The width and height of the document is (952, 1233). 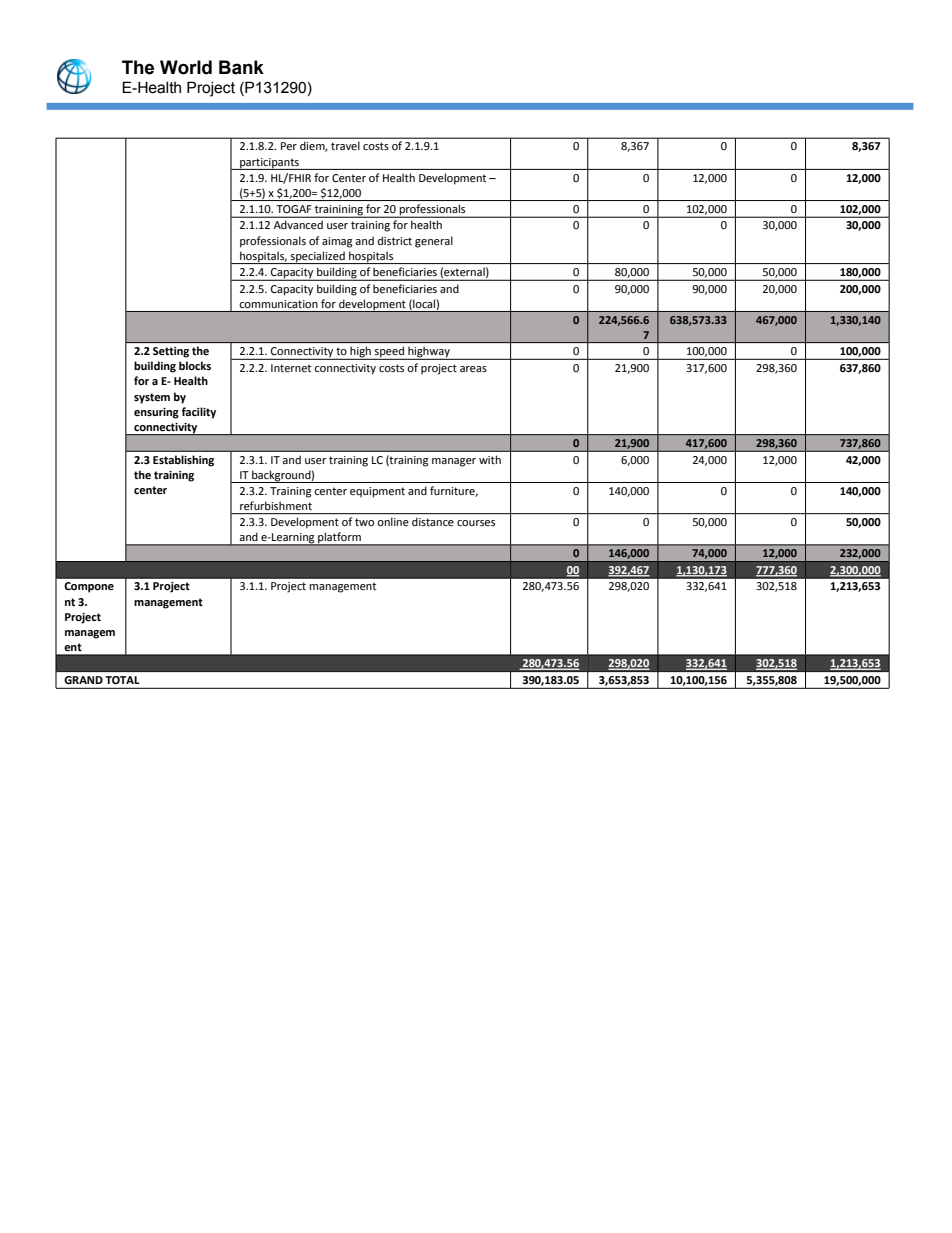 I want to click on Advanced, so click(x=298, y=224).
